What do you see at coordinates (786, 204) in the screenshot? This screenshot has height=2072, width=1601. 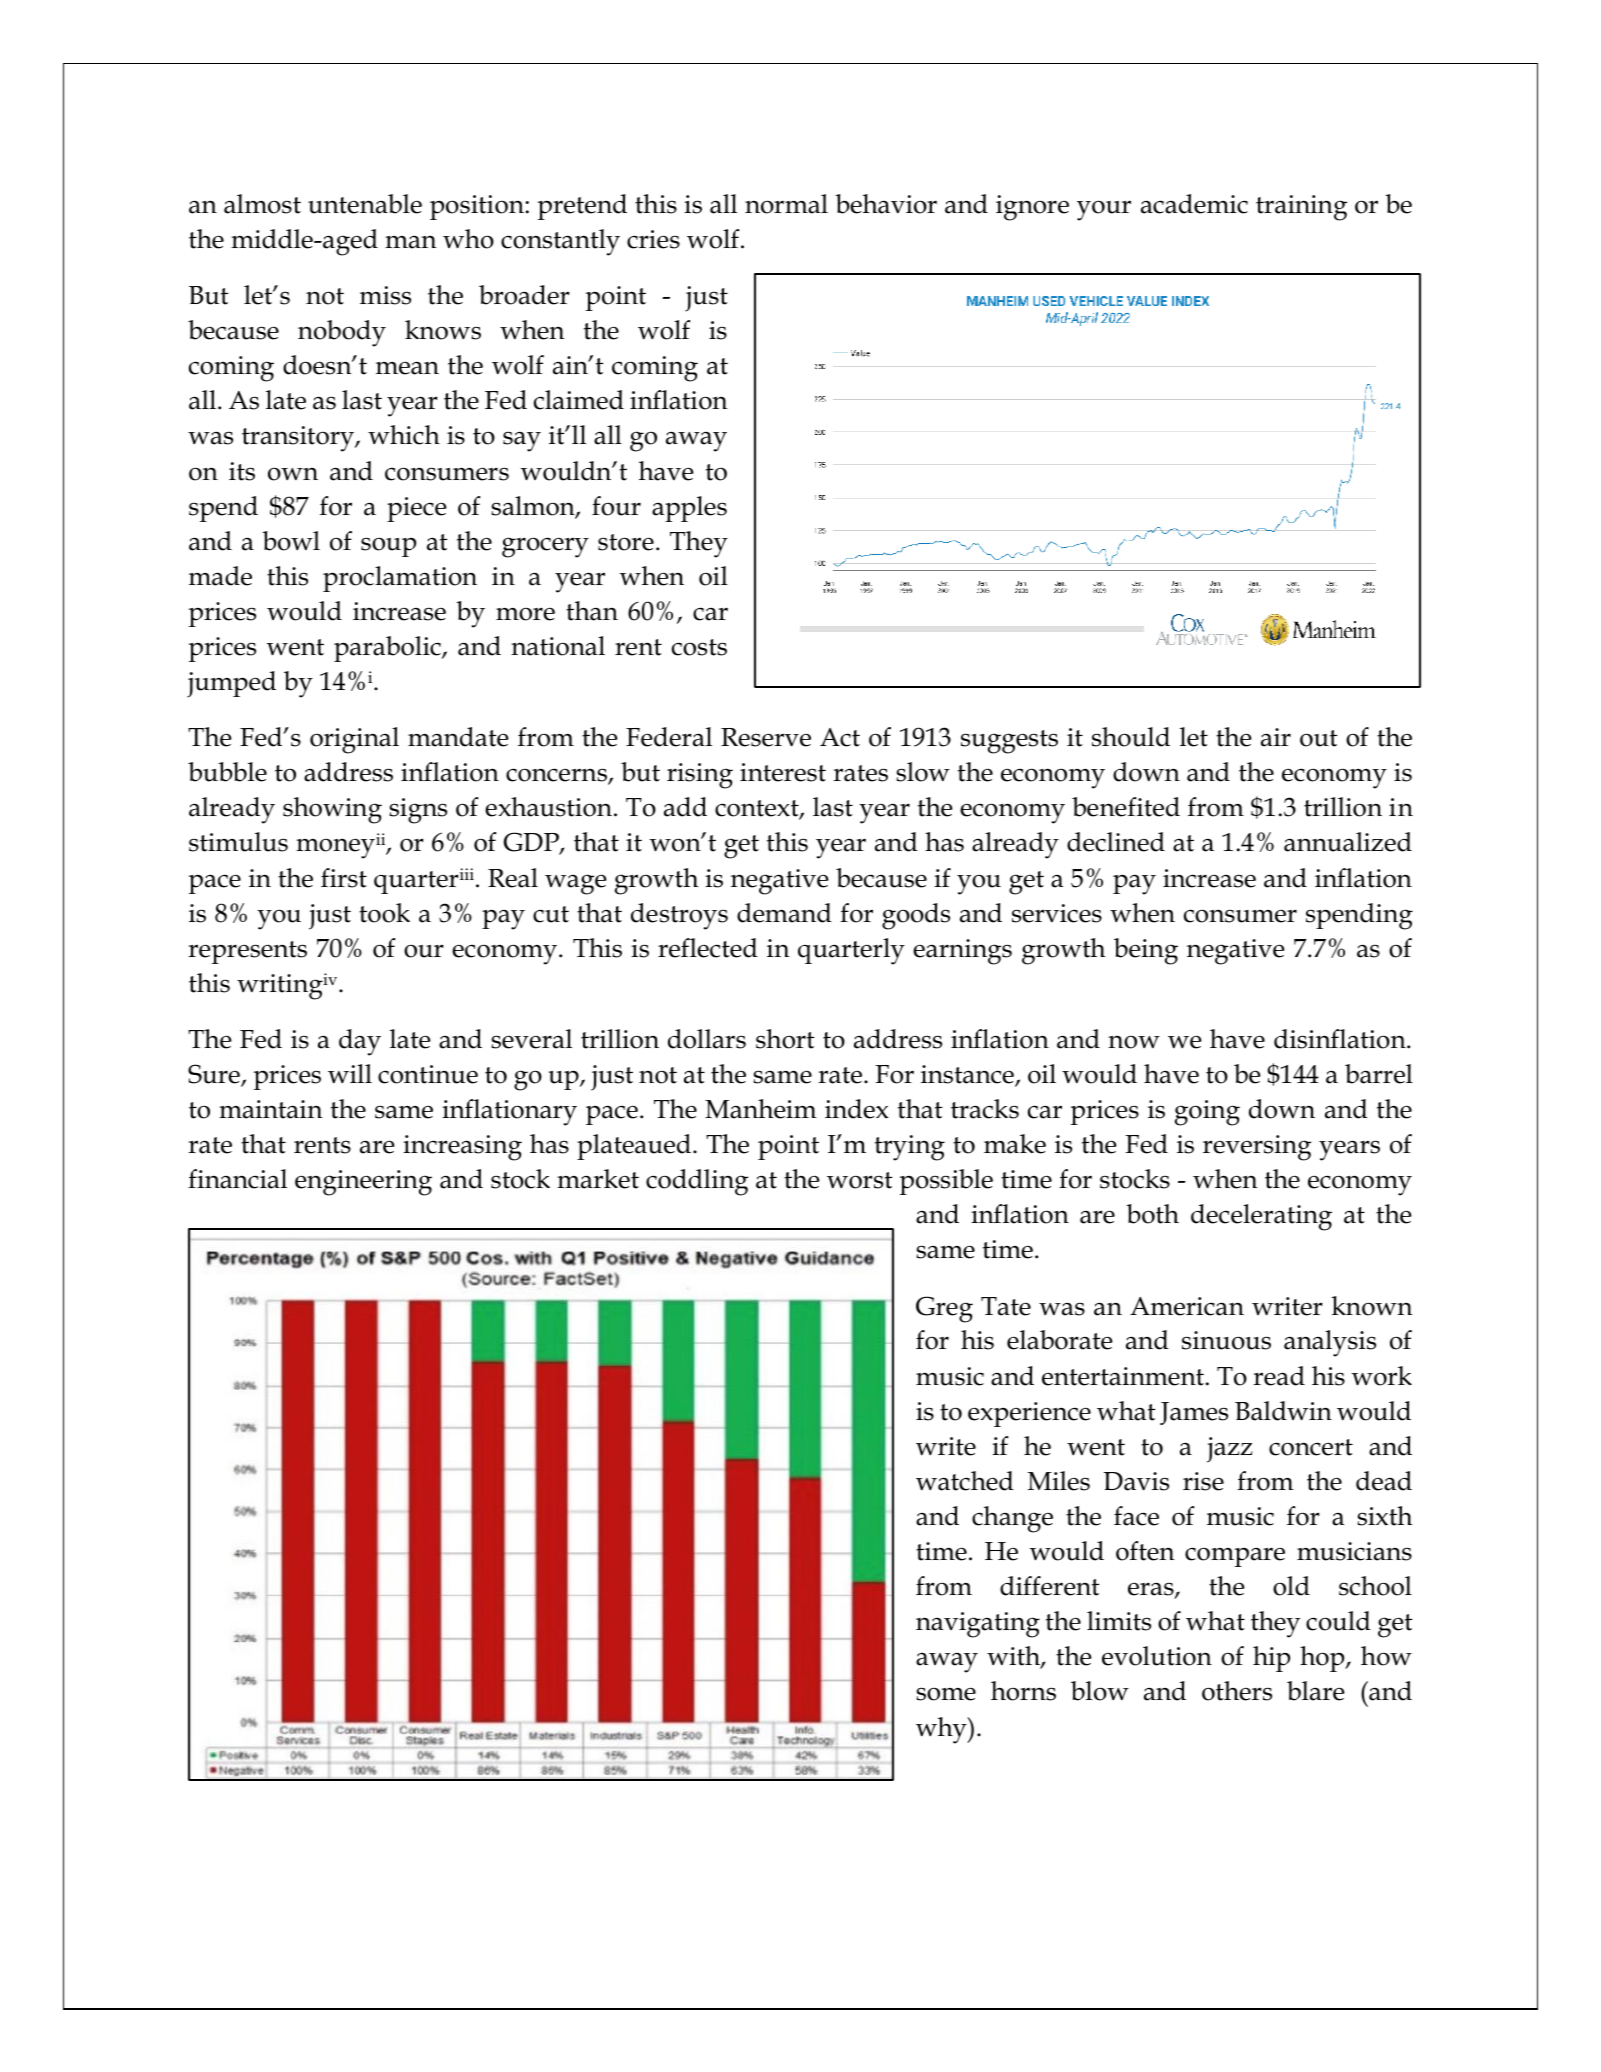 I see `normal` at bounding box center [786, 204].
